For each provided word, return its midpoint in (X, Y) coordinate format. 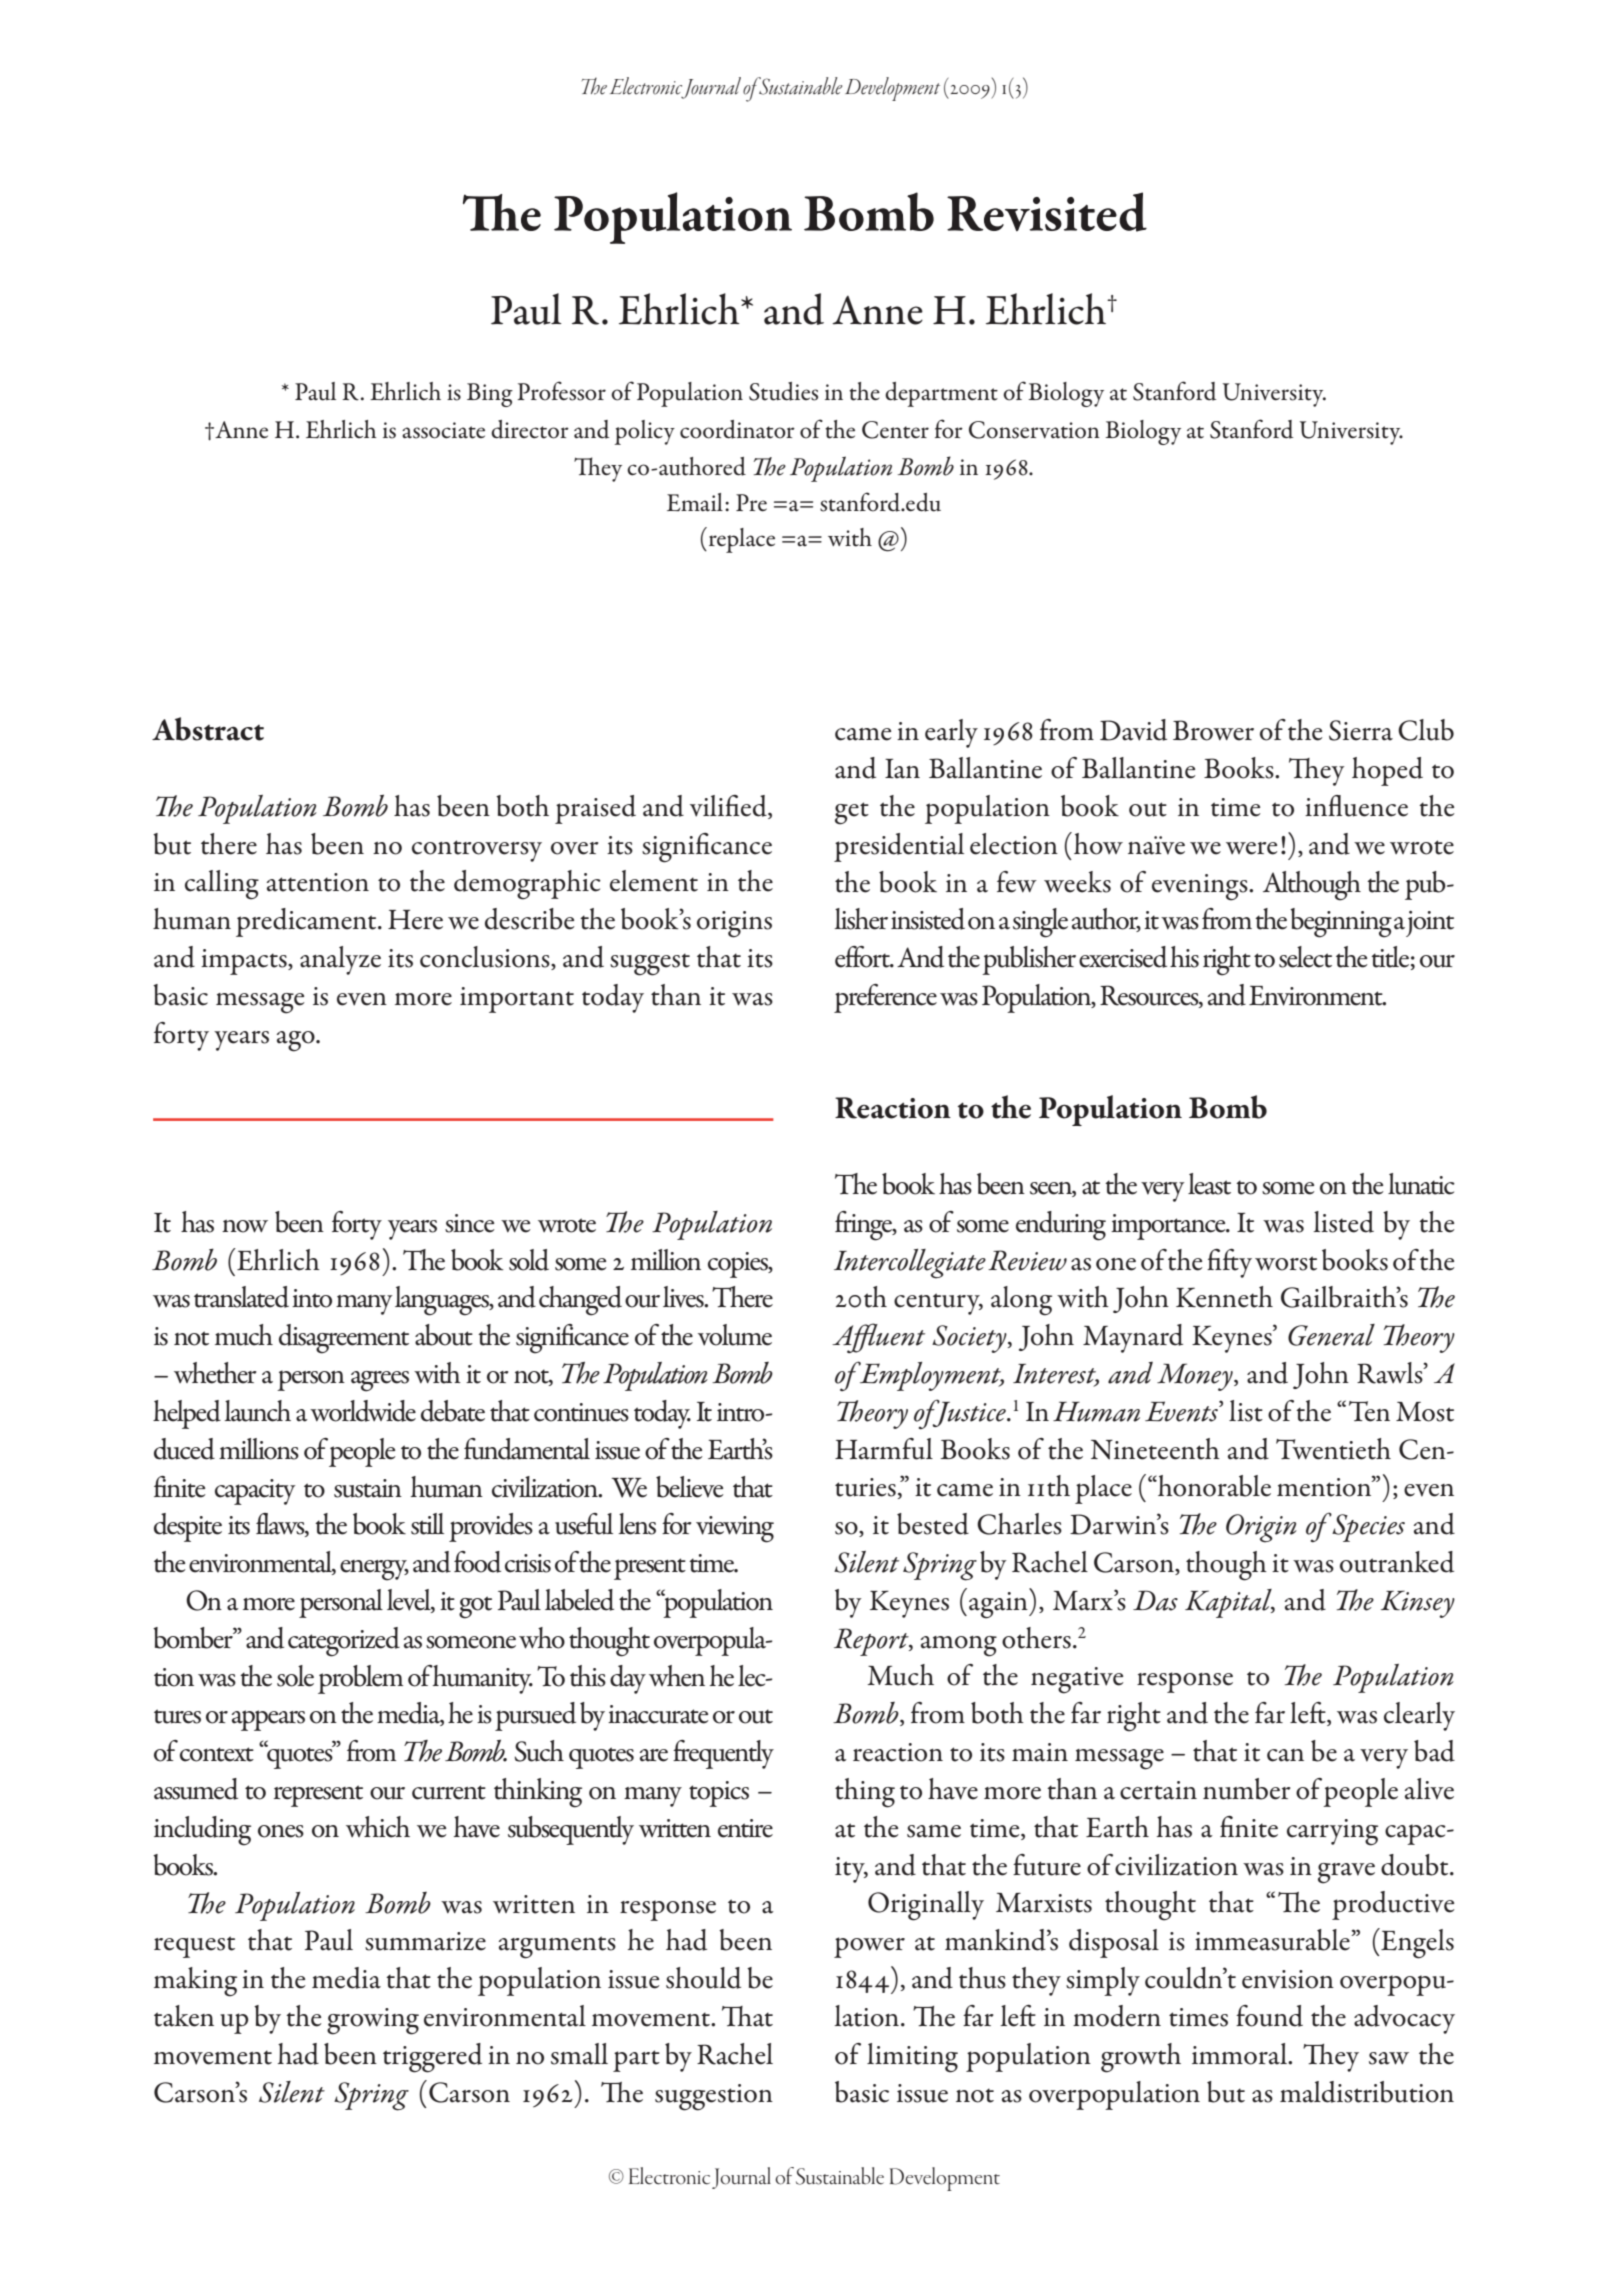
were (1251, 848)
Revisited (1047, 212)
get (852, 813)
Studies (783, 391)
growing (373, 2021)
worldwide (363, 1411)
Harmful (884, 1449)
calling (222, 885)
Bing (490, 395)
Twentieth (1333, 1449)
